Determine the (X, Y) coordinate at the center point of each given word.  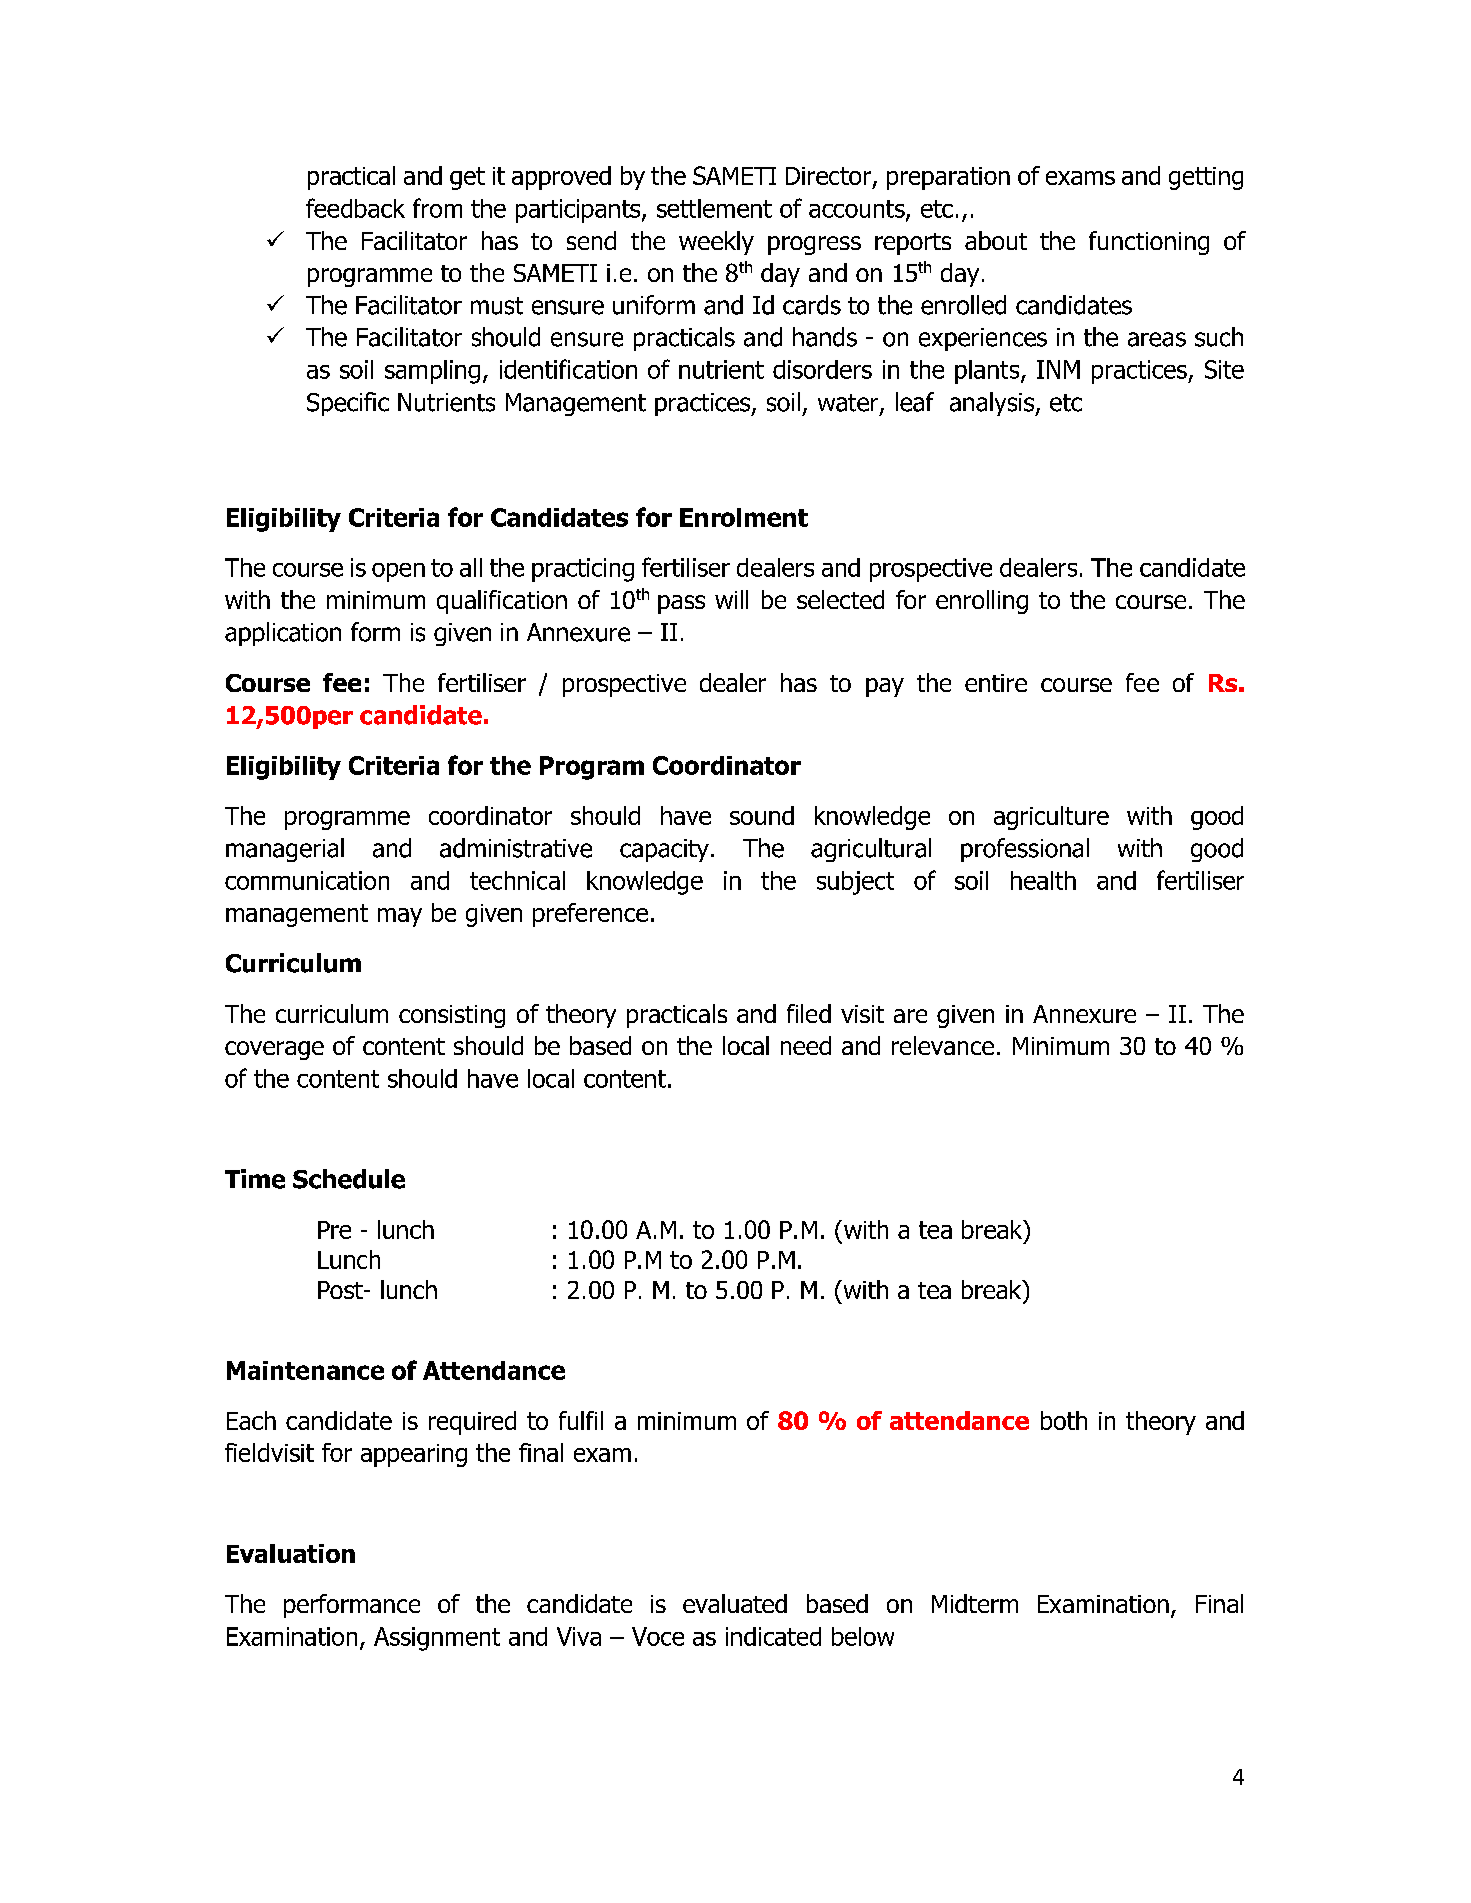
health (1043, 880)
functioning (1149, 243)
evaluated (735, 1603)
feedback (355, 208)
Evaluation (291, 1553)
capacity (664, 850)
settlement (714, 208)
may (400, 917)
